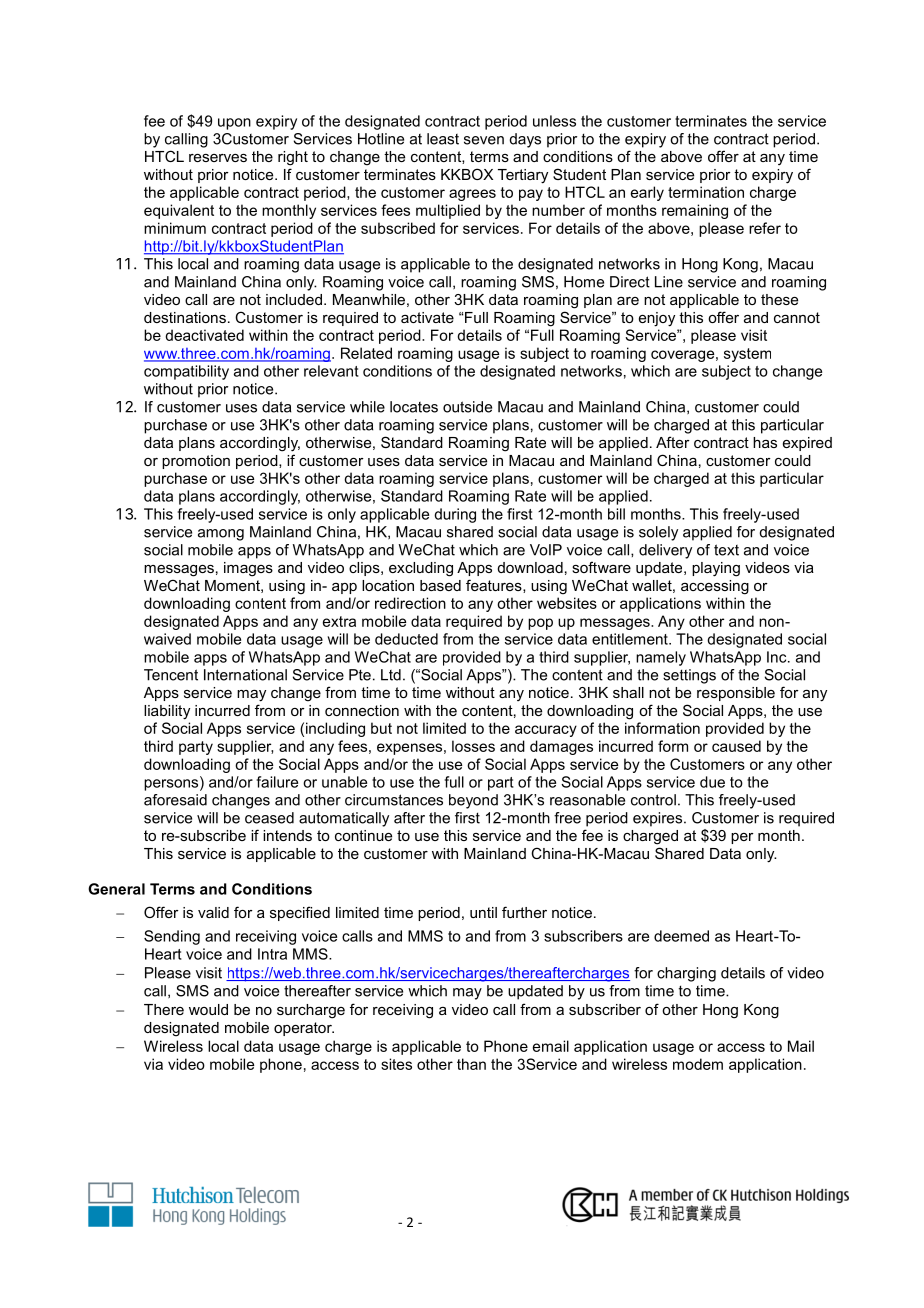 The image size is (924, 1308). Describe the element at coordinates (706, 192) in the page. I see `termination` at that location.
